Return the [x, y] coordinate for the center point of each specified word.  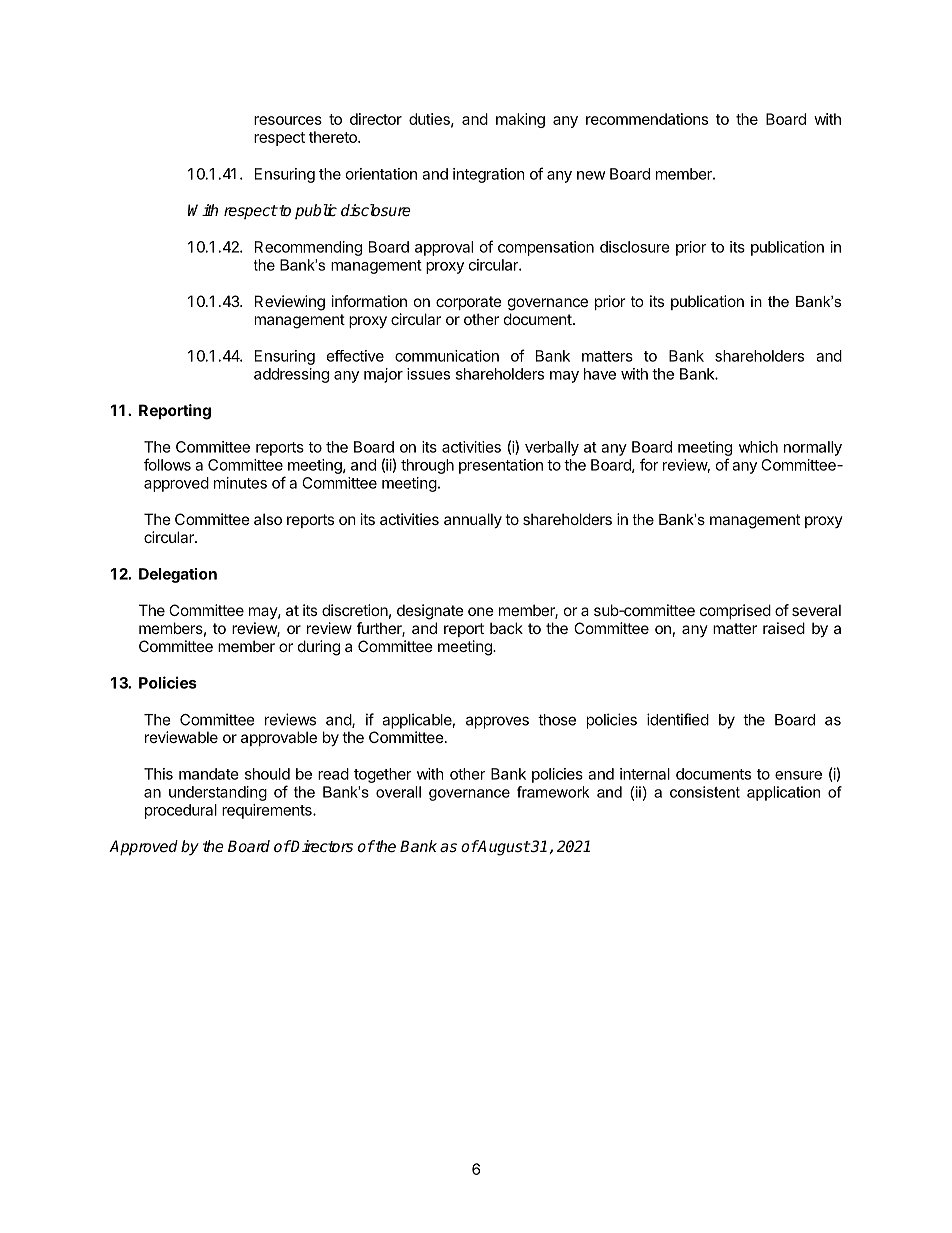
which [758, 447]
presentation [501, 466]
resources [288, 120]
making [520, 120]
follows [167, 464]
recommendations [647, 119]
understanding [218, 793]
